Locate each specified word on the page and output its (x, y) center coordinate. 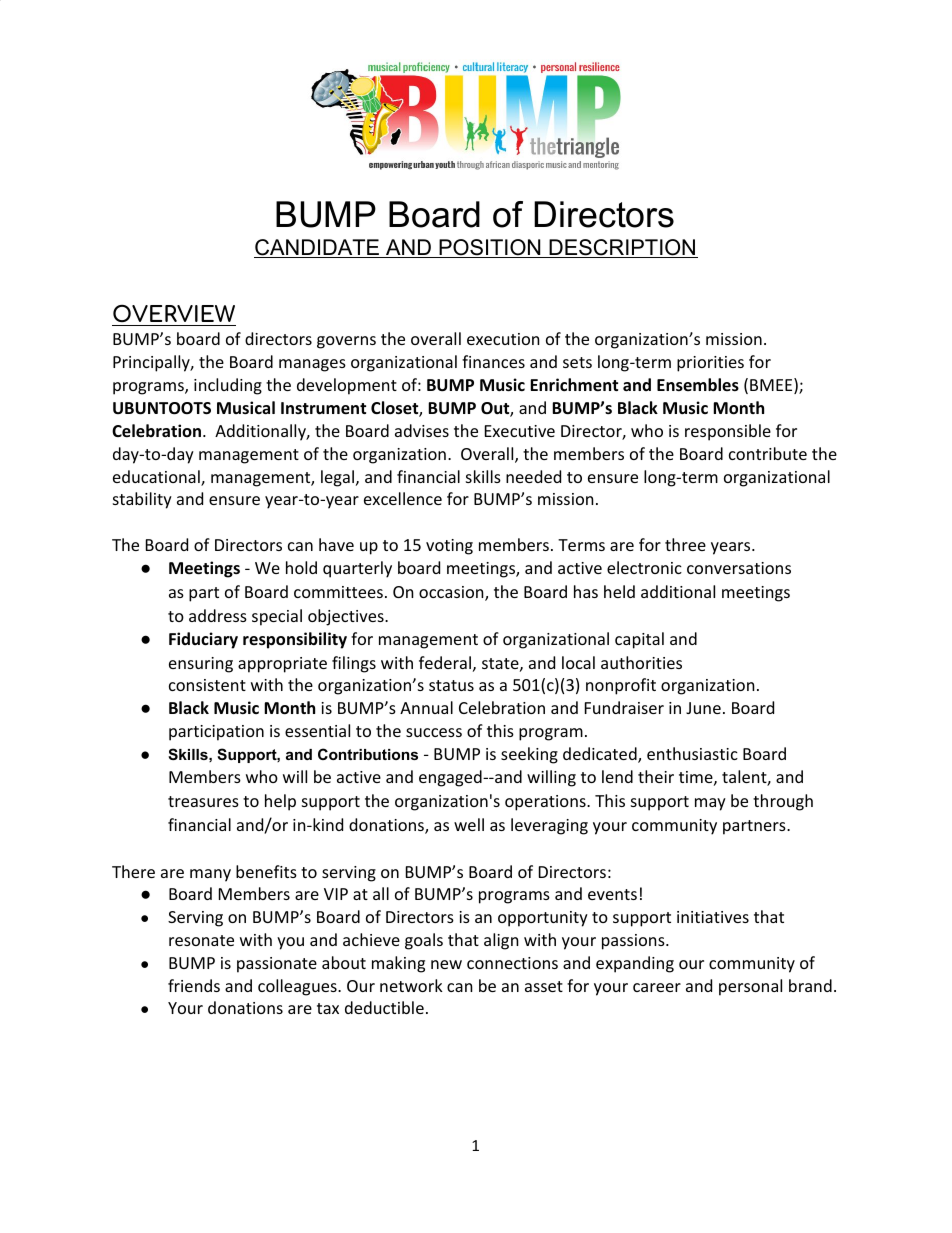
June (703, 708)
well (469, 824)
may (710, 804)
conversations (739, 568)
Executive (520, 431)
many (210, 875)
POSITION (490, 248)
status (451, 685)
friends (194, 985)
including (228, 386)
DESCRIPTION (622, 248)
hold (301, 567)
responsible (728, 432)
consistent (207, 685)
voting (449, 547)
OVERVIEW (174, 313)
